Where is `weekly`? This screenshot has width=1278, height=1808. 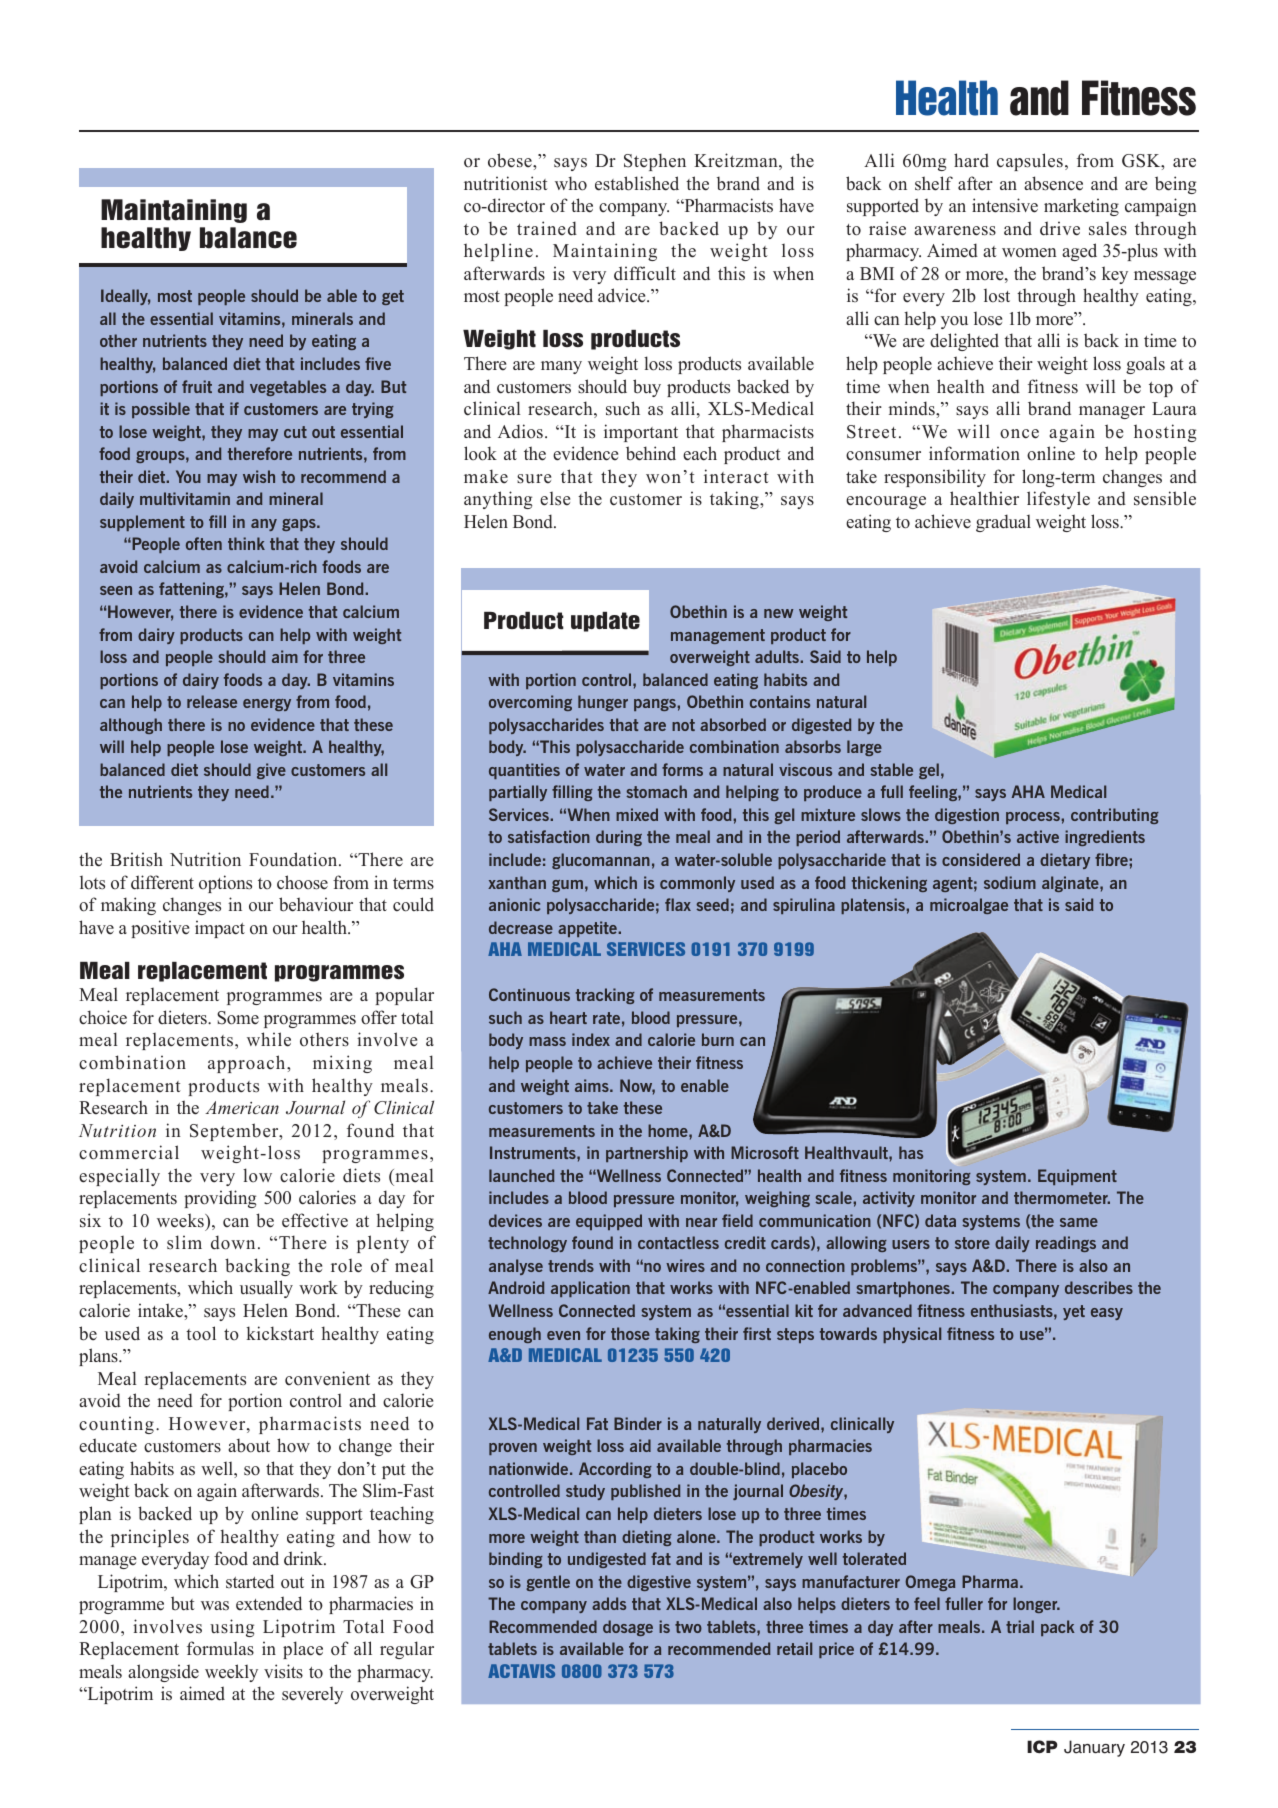
weekly is located at coordinates (231, 1673).
